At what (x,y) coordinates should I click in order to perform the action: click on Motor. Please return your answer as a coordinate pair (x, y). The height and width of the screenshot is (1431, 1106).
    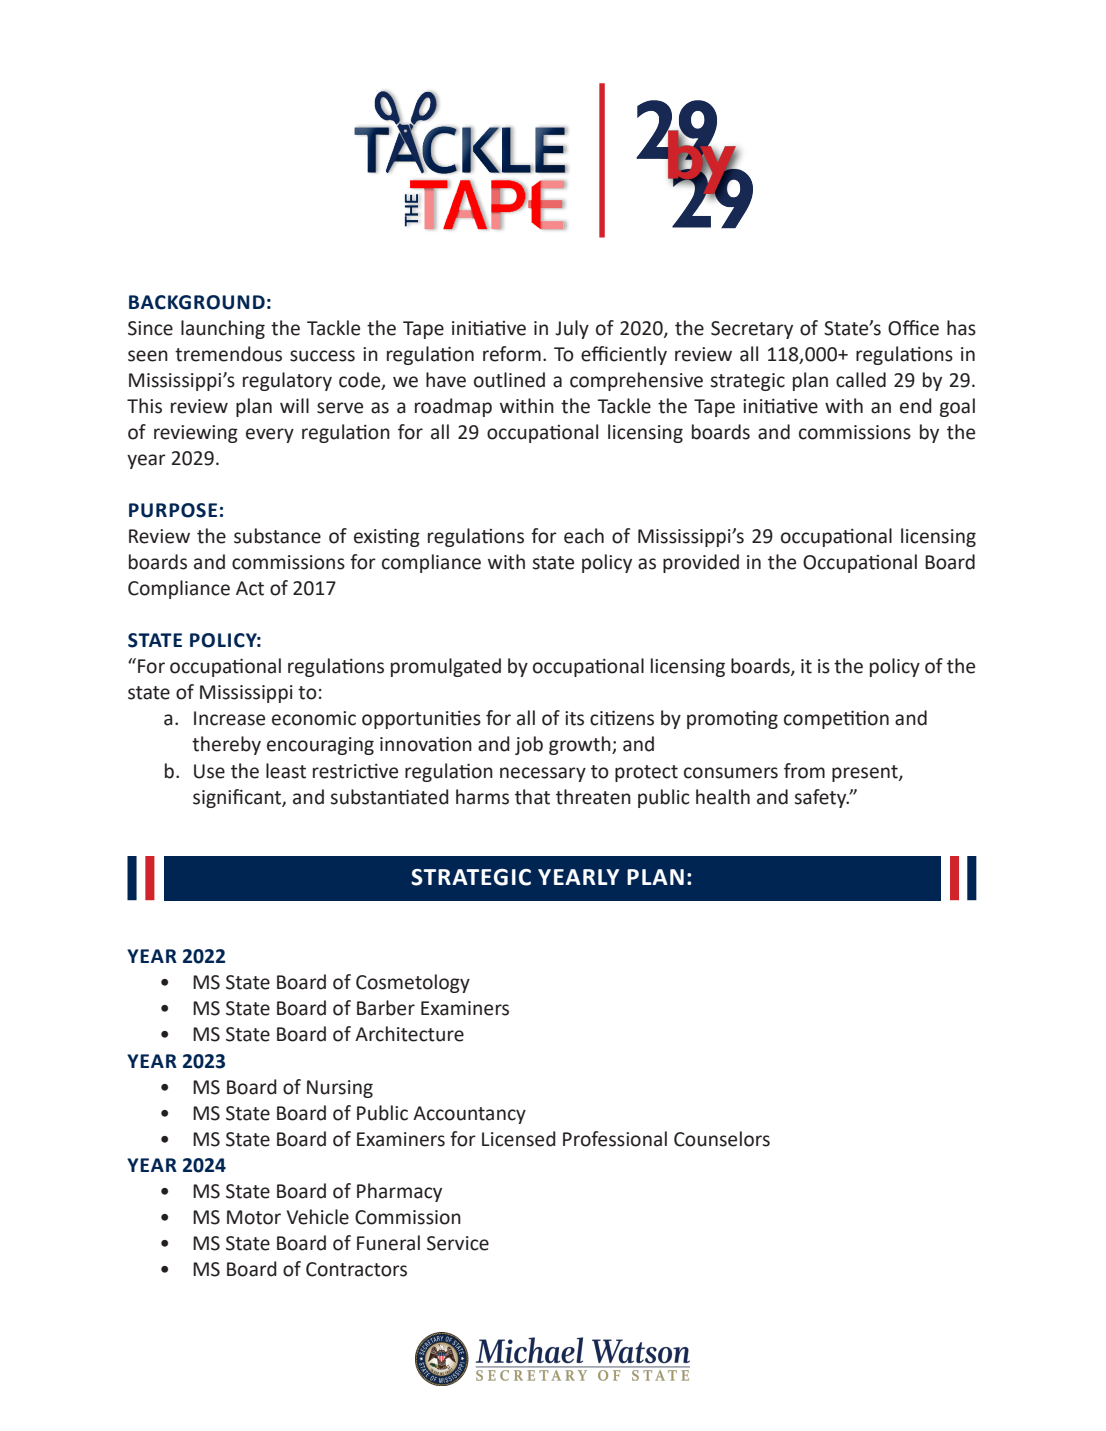
    Looking at the image, I should click on (254, 1217).
